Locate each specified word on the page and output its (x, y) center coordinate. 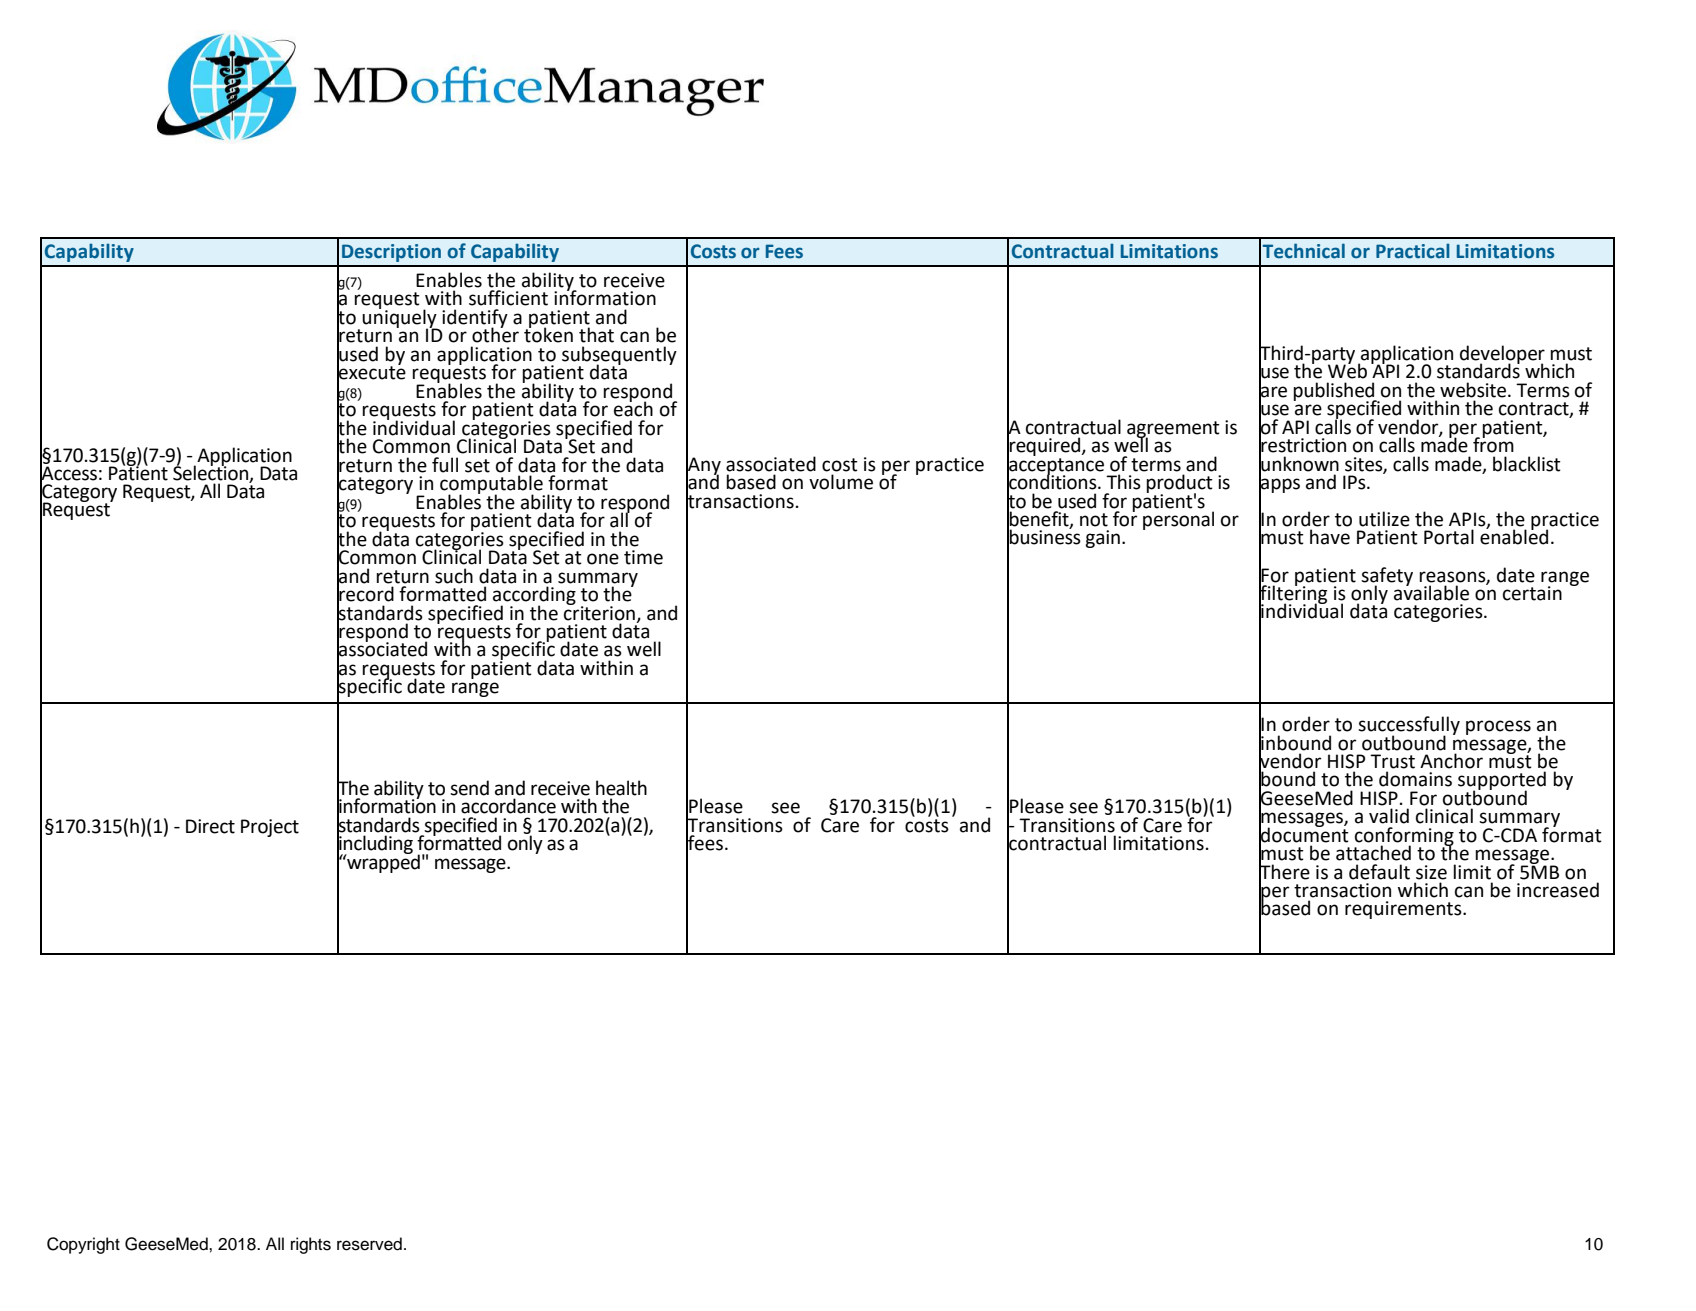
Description (391, 253)
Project (270, 828)
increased (1558, 890)
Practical (1413, 251)
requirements (1404, 910)
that (596, 335)
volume (841, 482)
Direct (210, 826)
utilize (1384, 519)
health (621, 788)
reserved (369, 1244)
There (1284, 871)
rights (311, 1245)
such (454, 576)
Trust (1392, 761)
